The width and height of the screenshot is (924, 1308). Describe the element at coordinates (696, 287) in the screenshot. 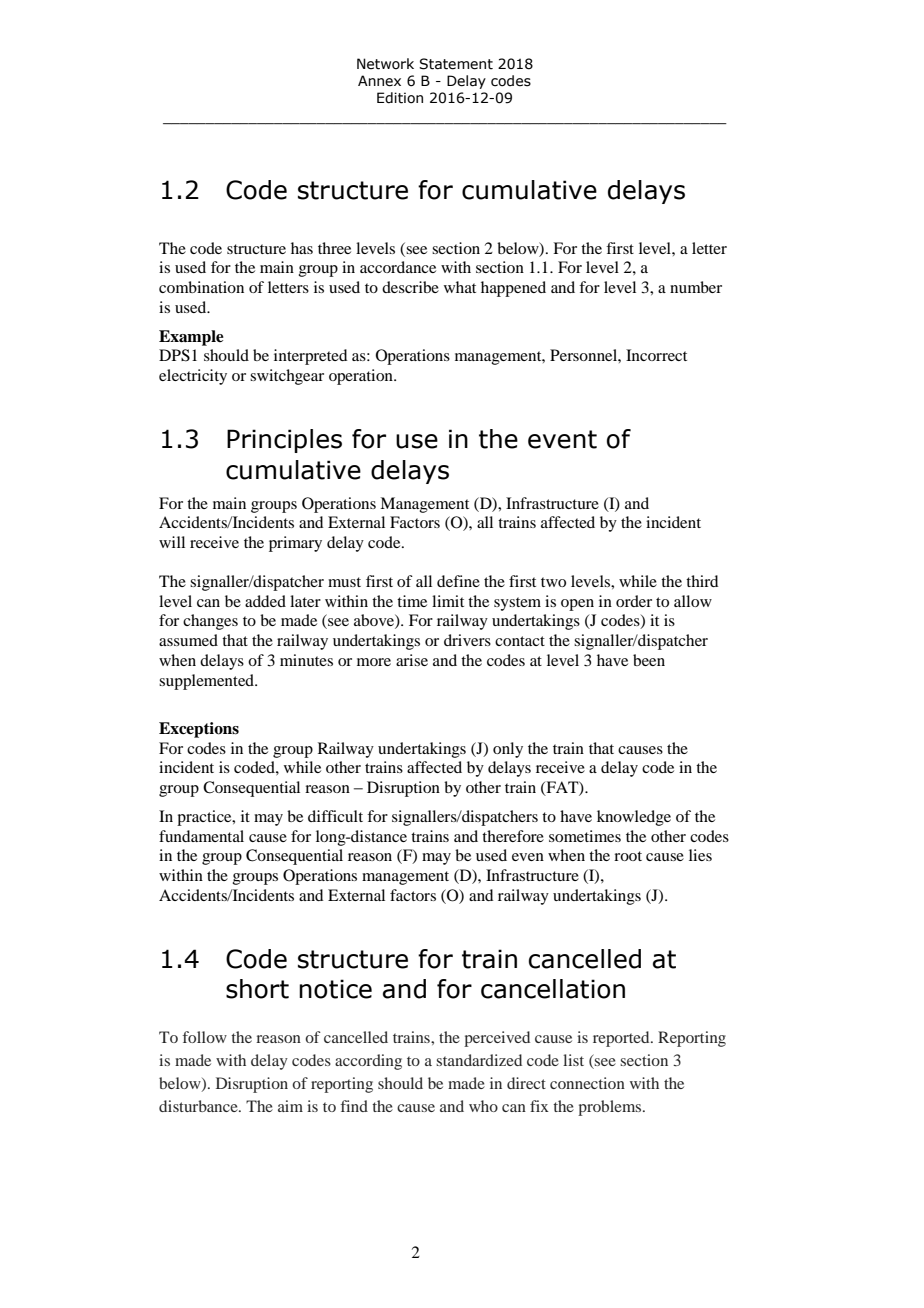

I see `number` at that location.
